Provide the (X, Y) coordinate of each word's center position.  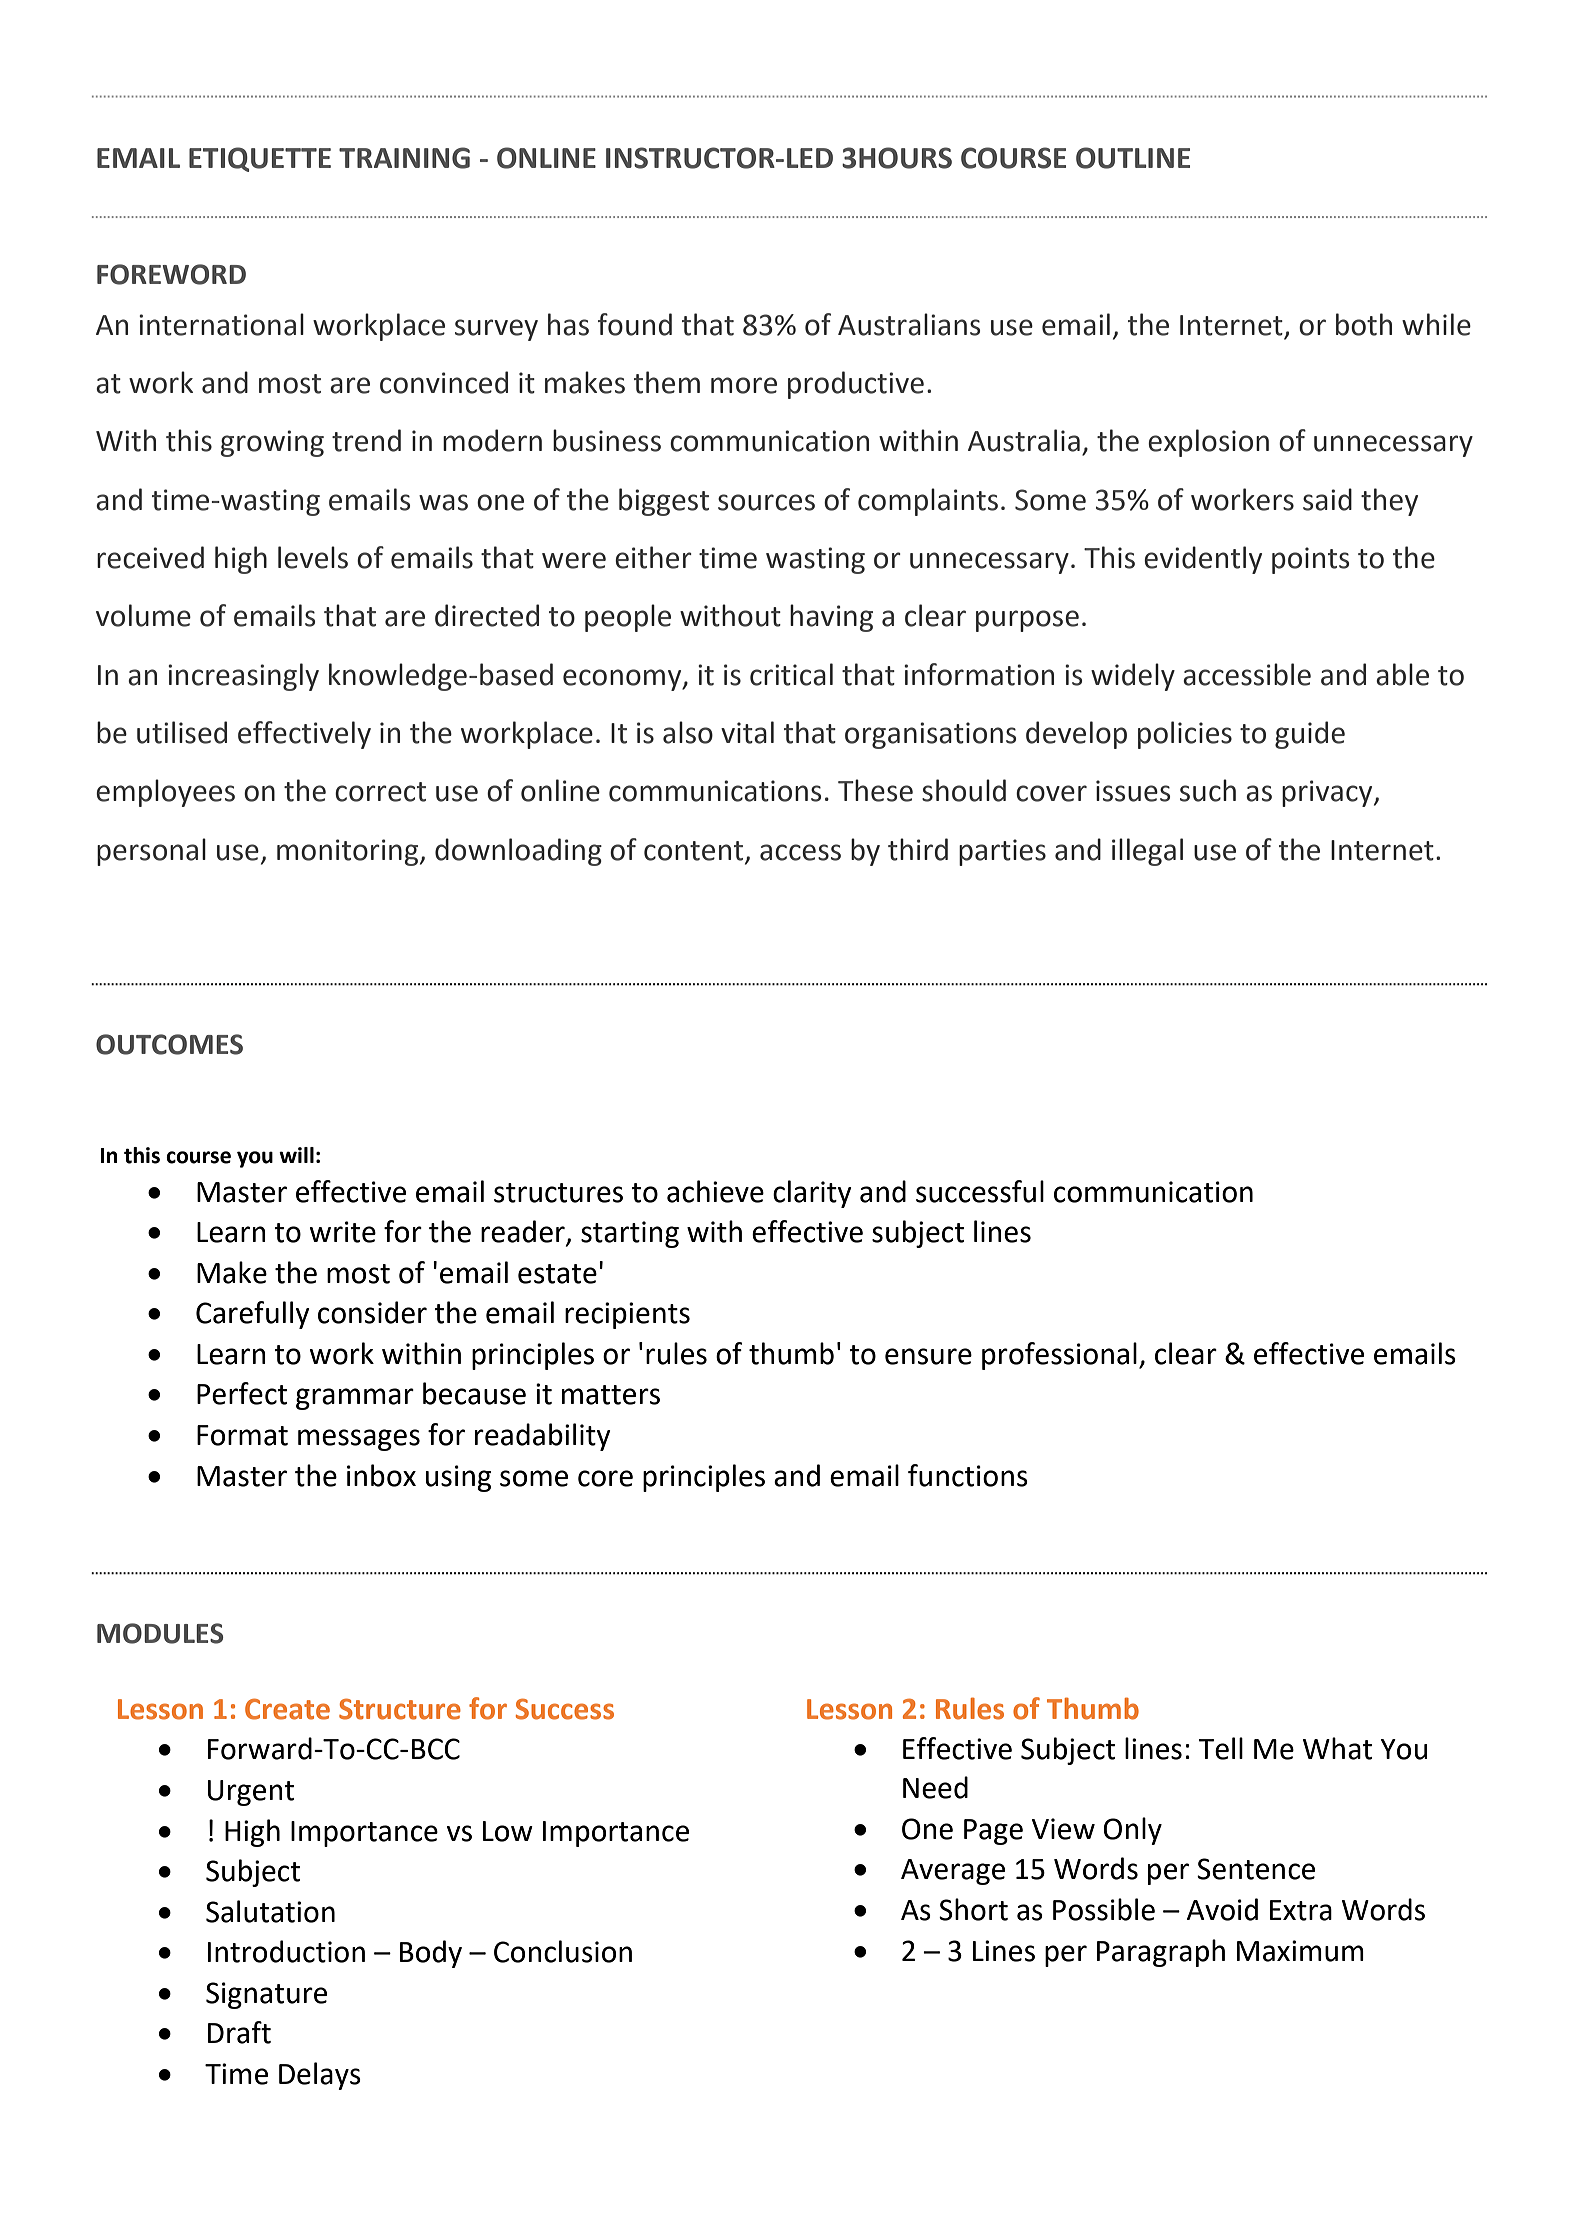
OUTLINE (1133, 158)
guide (1310, 735)
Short (973, 1909)
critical (791, 674)
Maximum (1300, 1951)
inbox (381, 1475)
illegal (1147, 852)
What (1337, 1748)
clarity (812, 1194)
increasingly (243, 677)
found (635, 324)
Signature (266, 1995)
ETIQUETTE (260, 159)
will (296, 1155)
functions (968, 1475)
